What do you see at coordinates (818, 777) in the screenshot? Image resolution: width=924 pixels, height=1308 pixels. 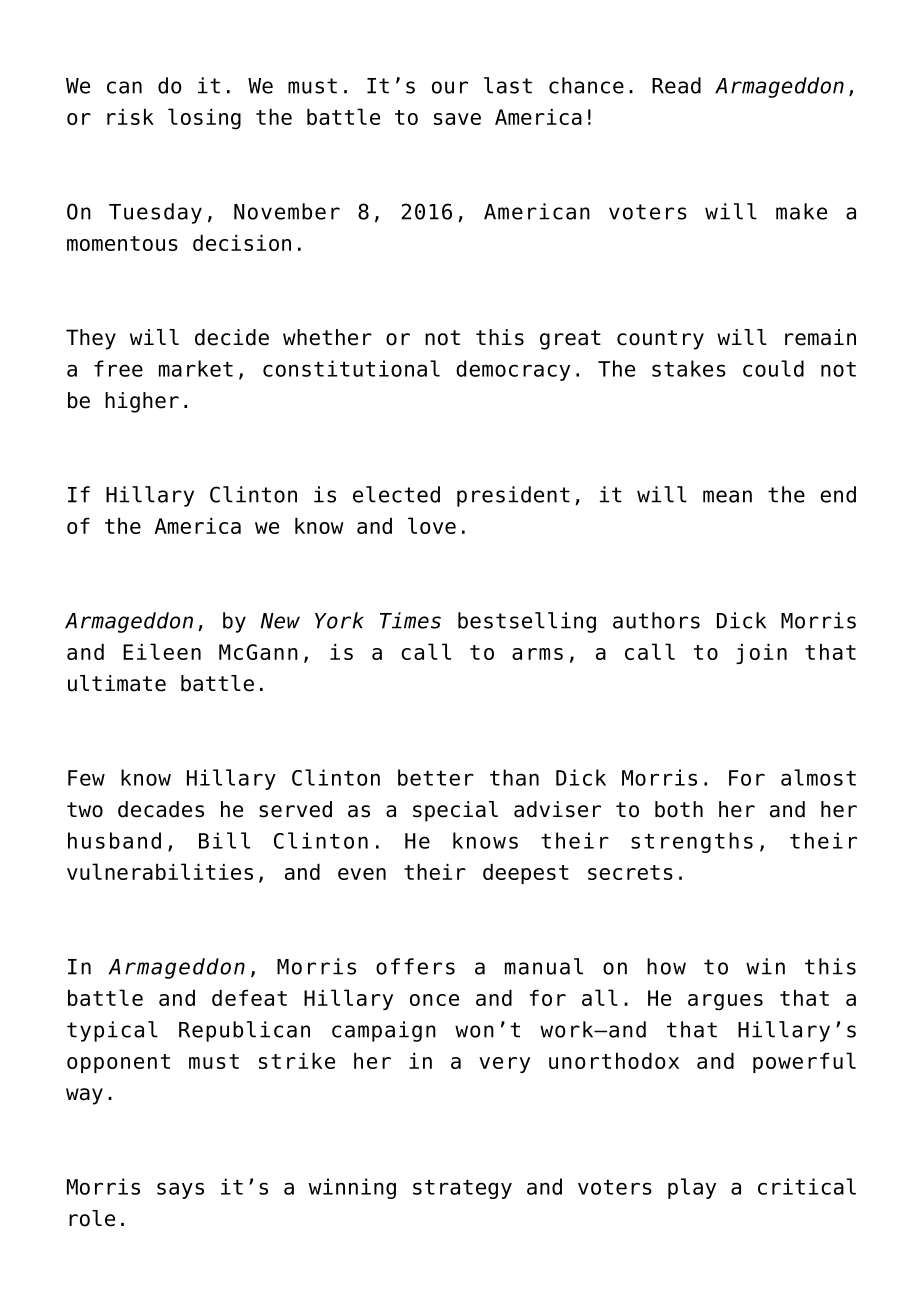 I see `almost` at bounding box center [818, 777].
